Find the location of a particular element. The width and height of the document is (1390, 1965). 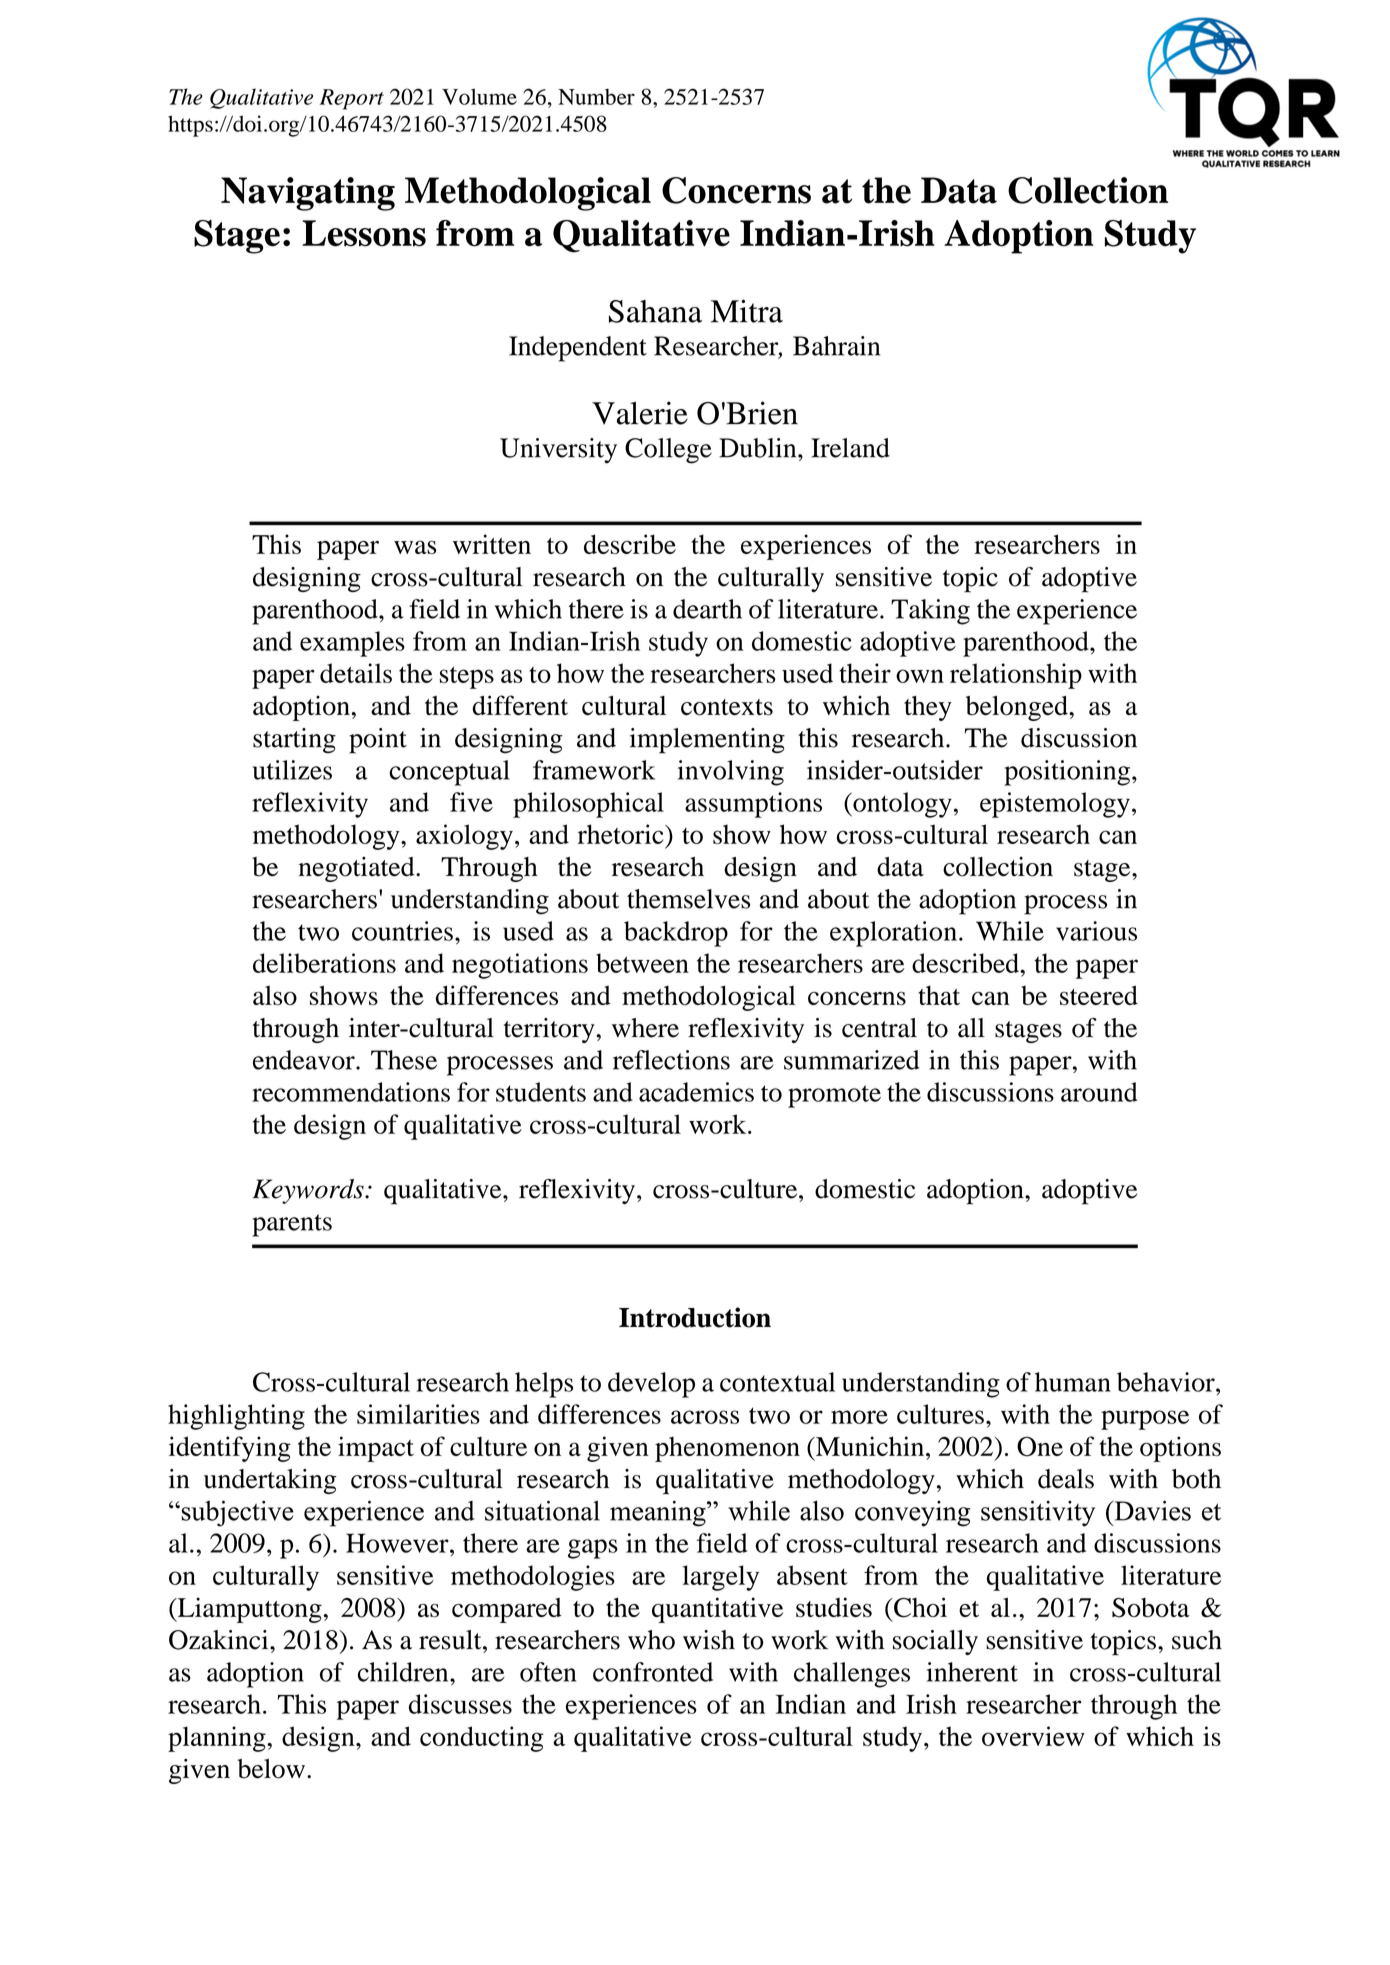

Number is located at coordinates (596, 96).
